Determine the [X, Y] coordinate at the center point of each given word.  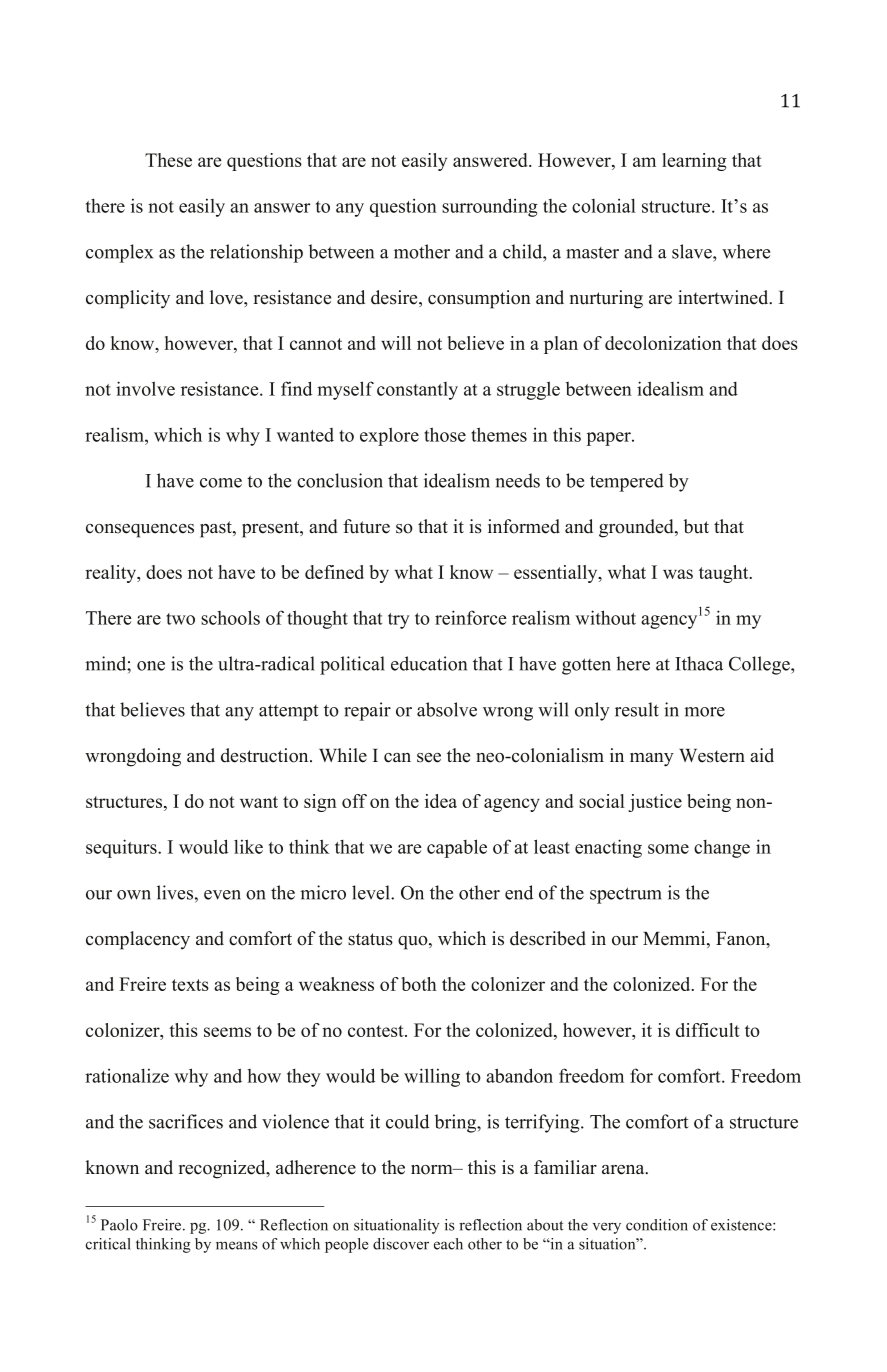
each [448, 1244]
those [445, 434]
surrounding [490, 207]
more [704, 712]
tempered [627, 482]
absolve [447, 709]
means [237, 1245]
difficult [708, 1030]
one [151, 666]
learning [694, 162]
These [168, 160]
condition [657, 1225]
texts [190, 985]
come [221, 483]
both [419, 984]
